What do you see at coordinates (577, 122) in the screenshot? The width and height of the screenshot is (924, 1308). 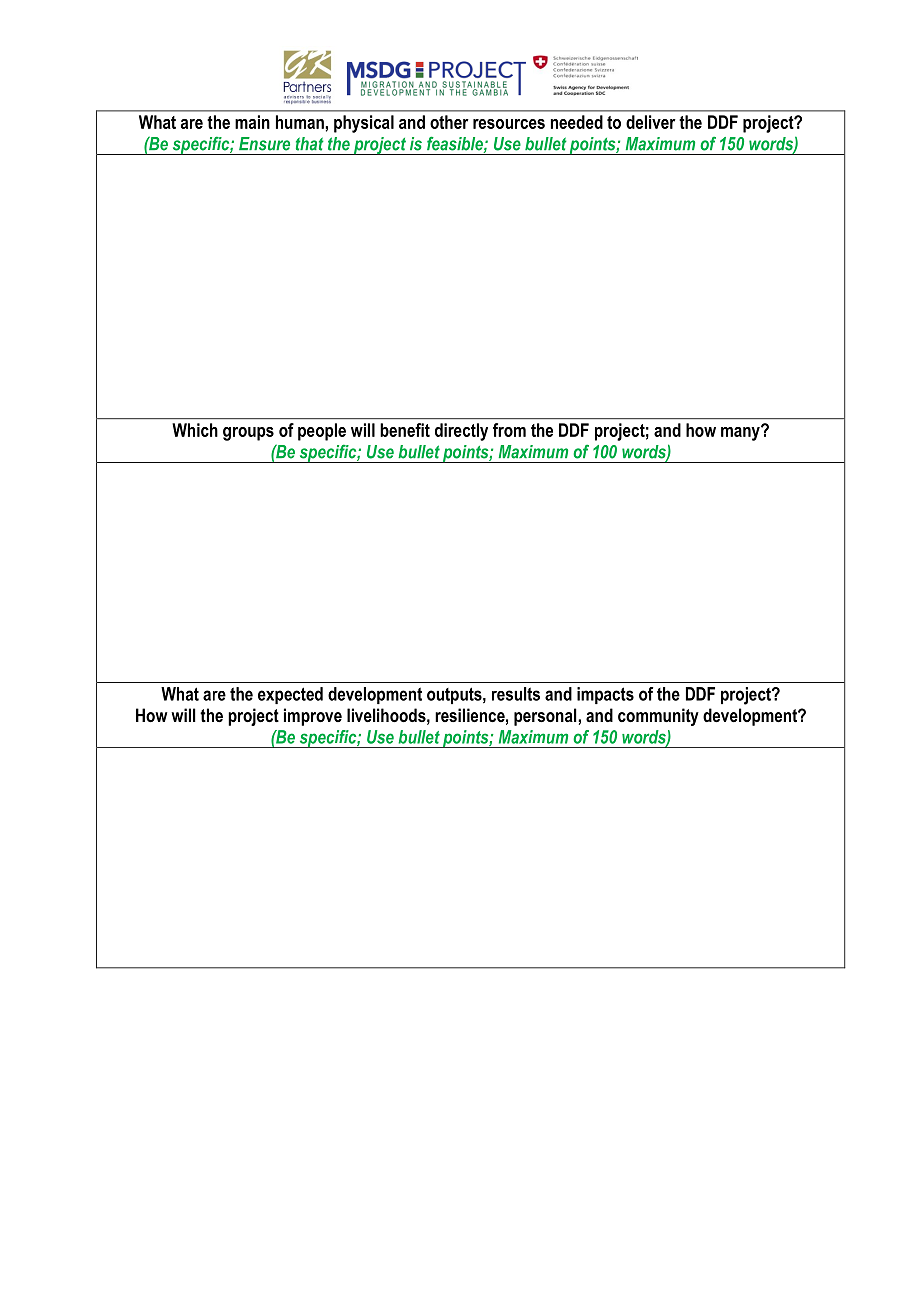 I see `needed` at bounding box center [577, 122].
